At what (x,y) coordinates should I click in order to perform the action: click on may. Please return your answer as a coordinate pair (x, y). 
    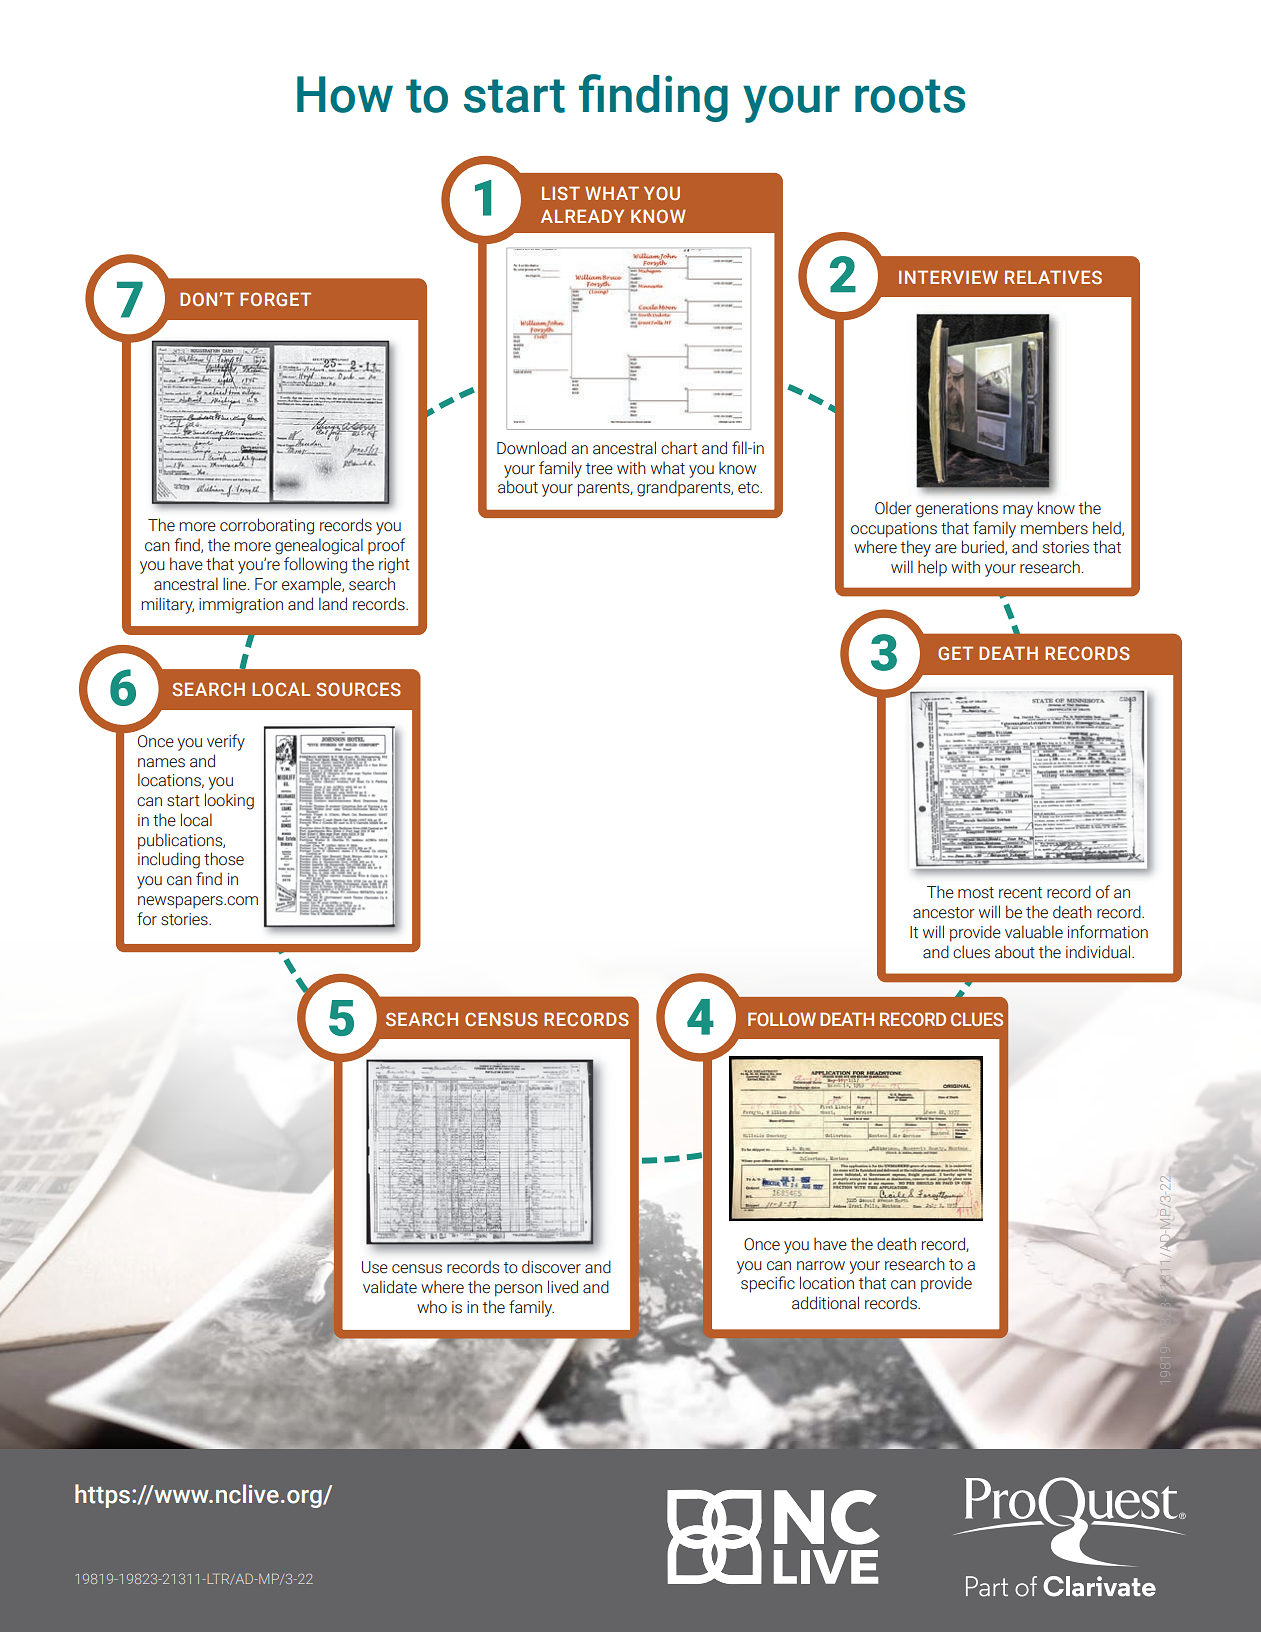
    Looking at the image, I should click on (1018, 511).
